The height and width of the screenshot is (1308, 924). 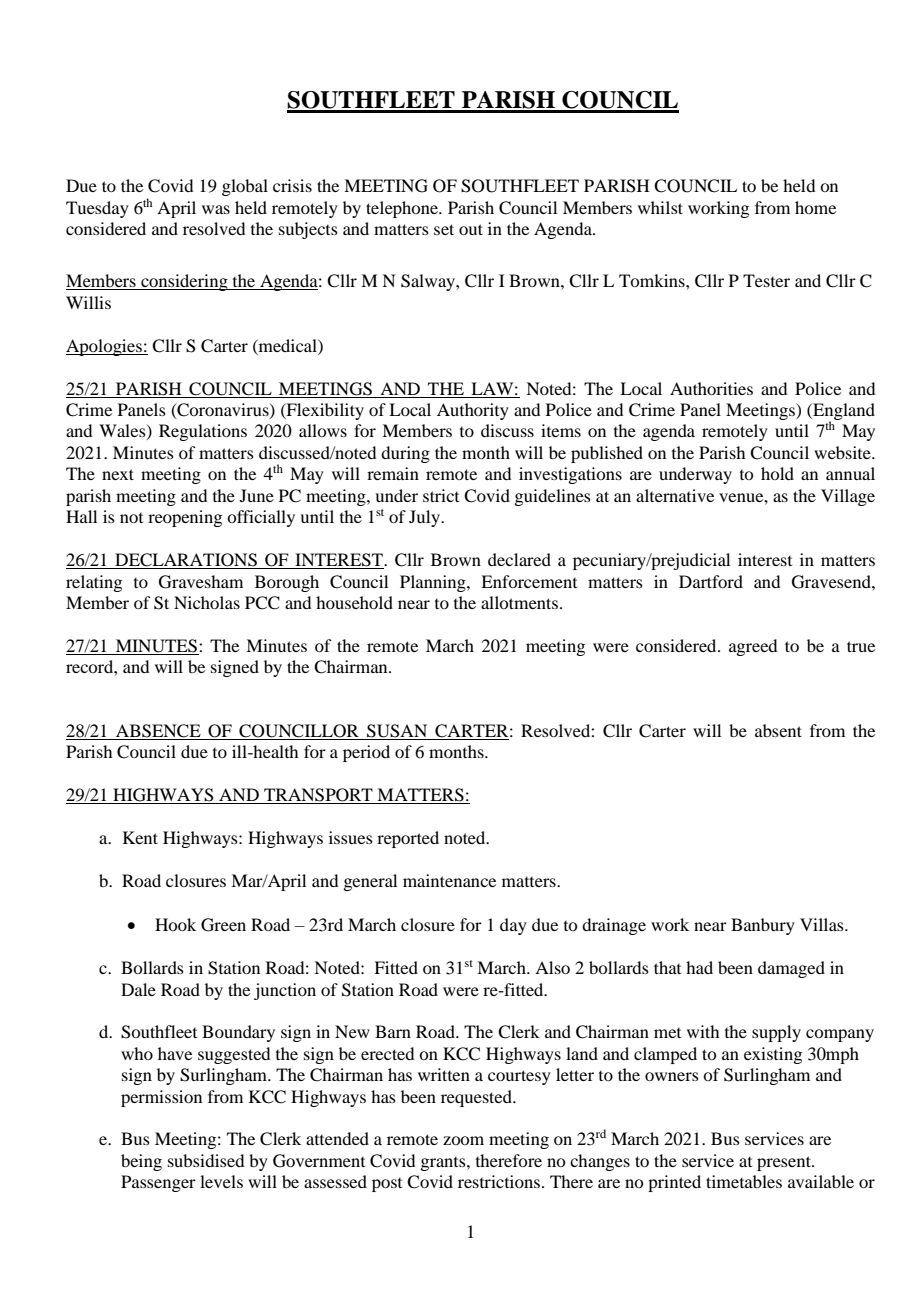 I want to click on SUSAN, so click(x=397, y=731).
